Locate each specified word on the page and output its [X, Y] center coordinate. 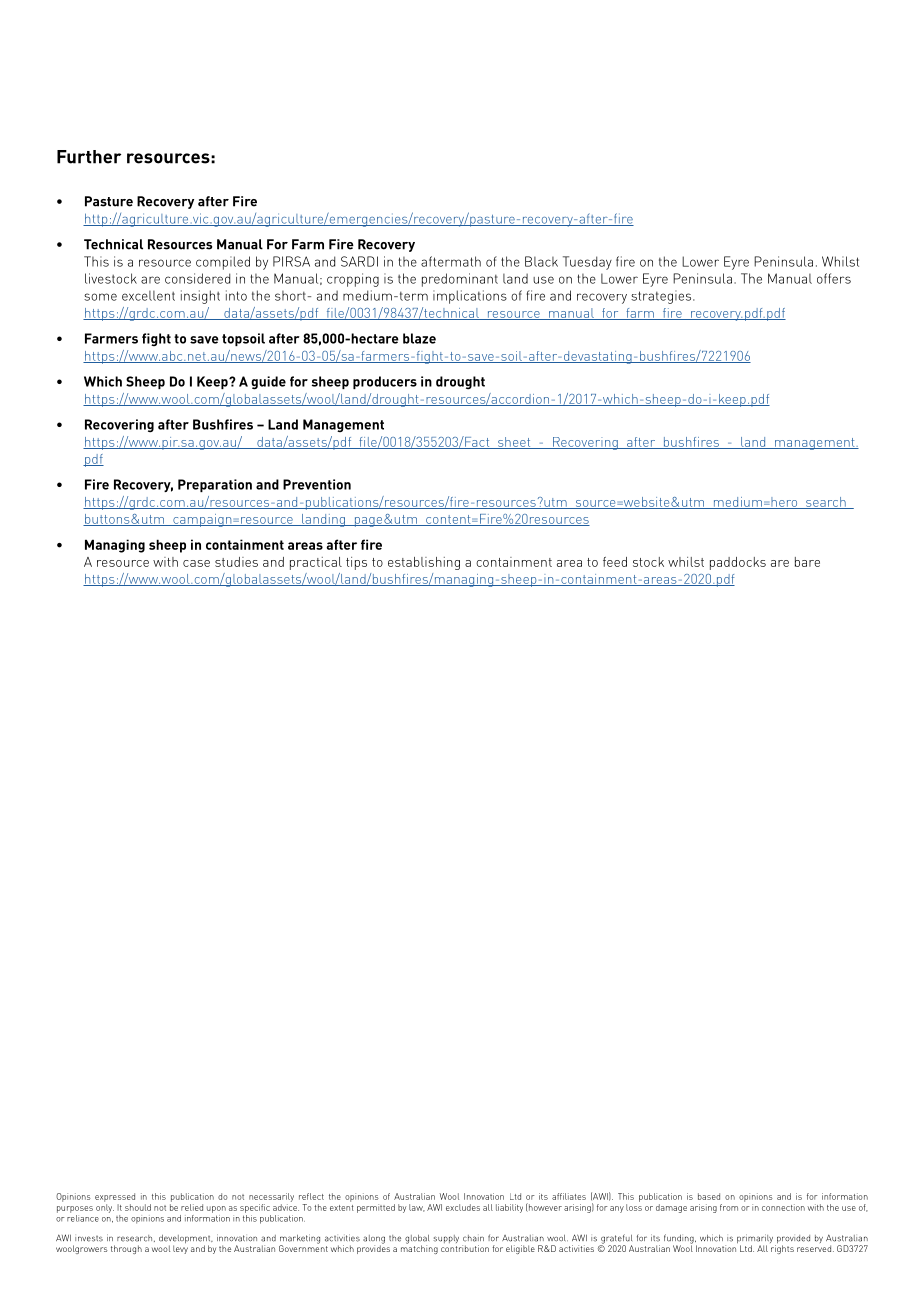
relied [192, 1207]
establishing [424, 563]
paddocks [738, 563]
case [196, 563]
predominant [460, 280]
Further [89, 157]
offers [834, 278]
